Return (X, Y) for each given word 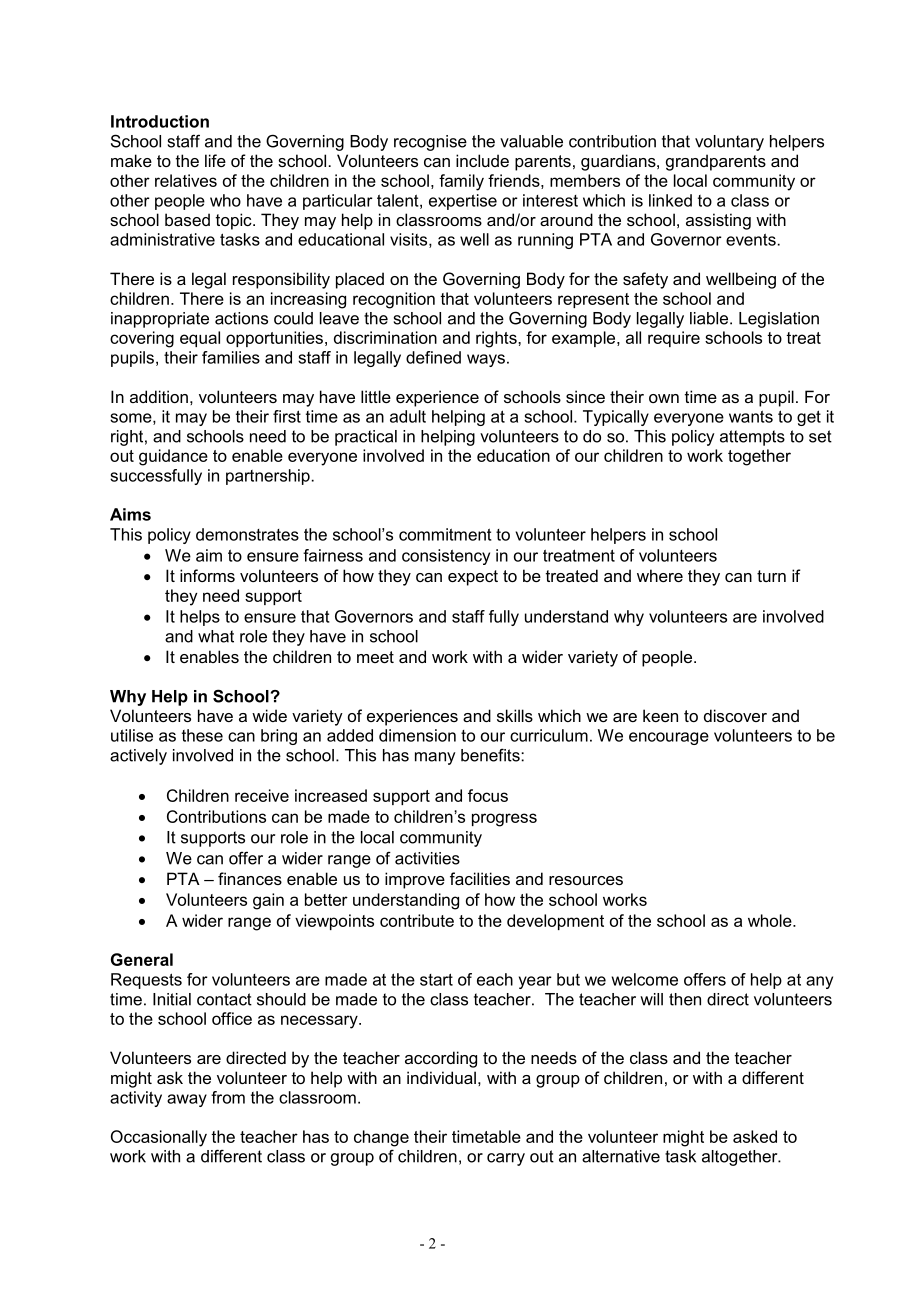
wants (751, 416)
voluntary (729, 143)
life (215, 160)
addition (159, 396)
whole (771, 920)
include (482, 160)
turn (771, 576)
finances (250, 878)
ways (486, 360)
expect (473, 578)
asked (755, 1136)
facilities (480, 878)
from (228, 1097)
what (216, 636)
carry (506, 1159)
